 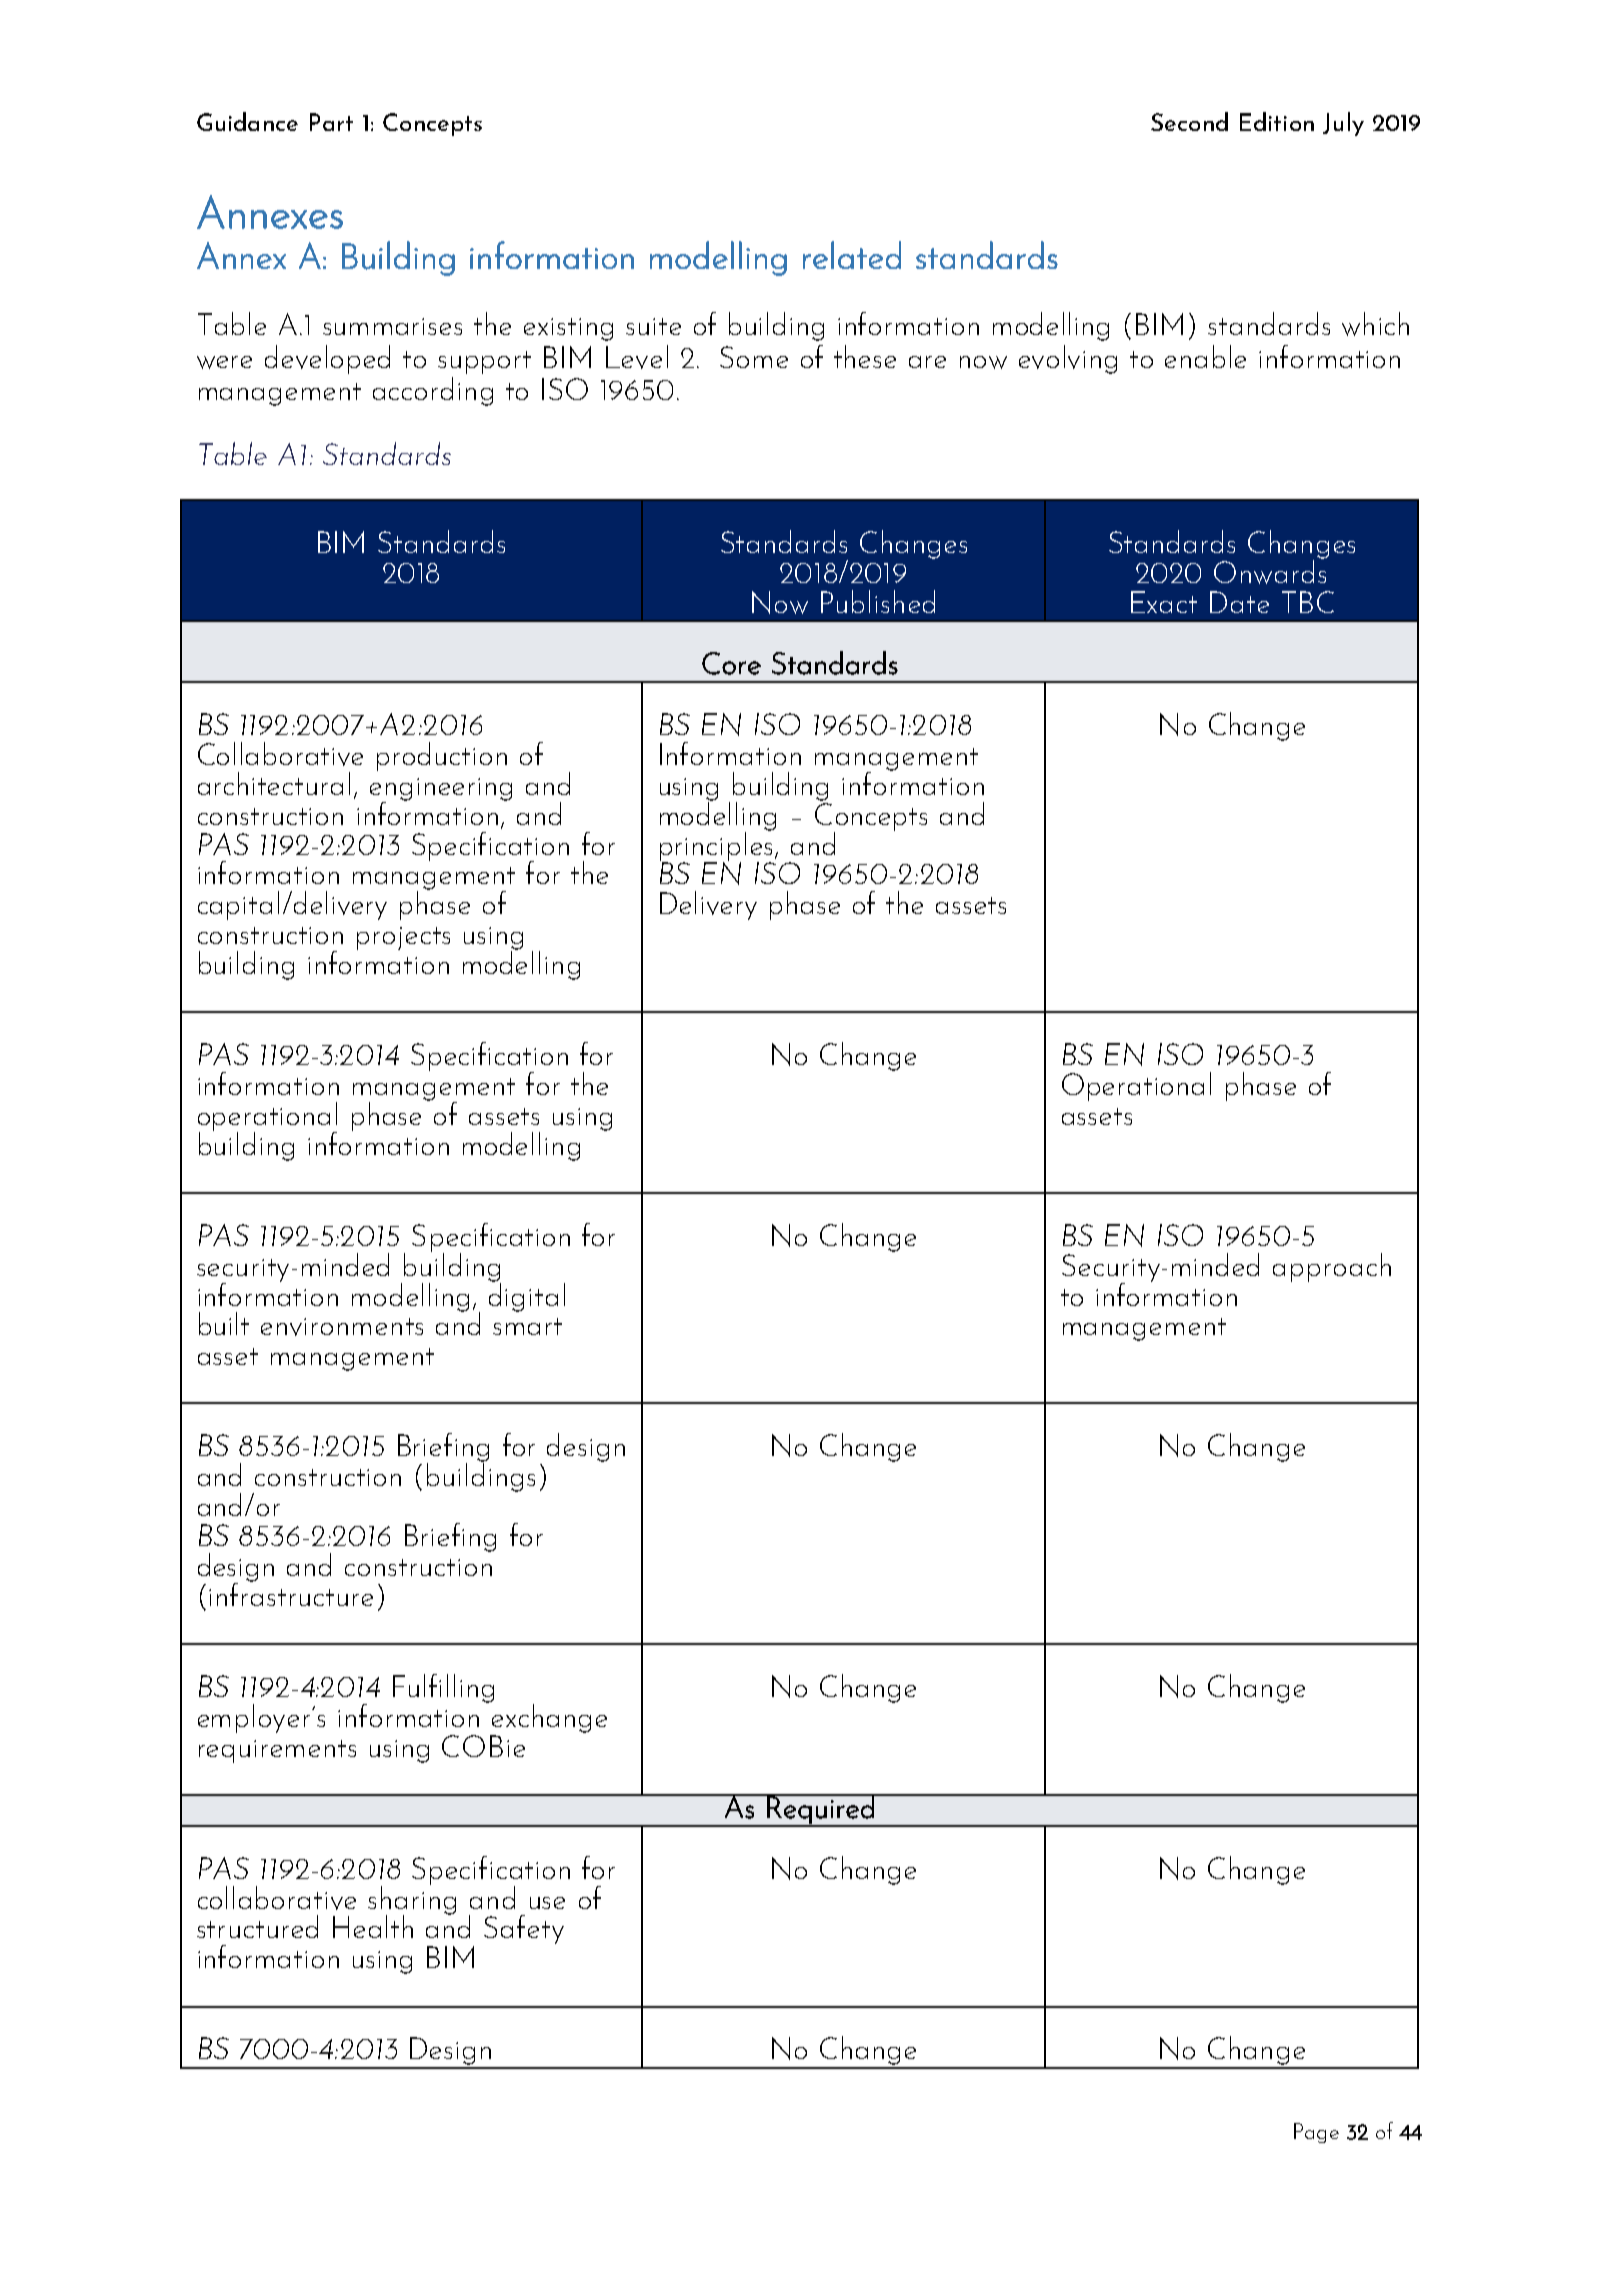 What do you see at coordinates (852, 255) in the screenshot?
I see `related` at bounding box center [852, 255].
